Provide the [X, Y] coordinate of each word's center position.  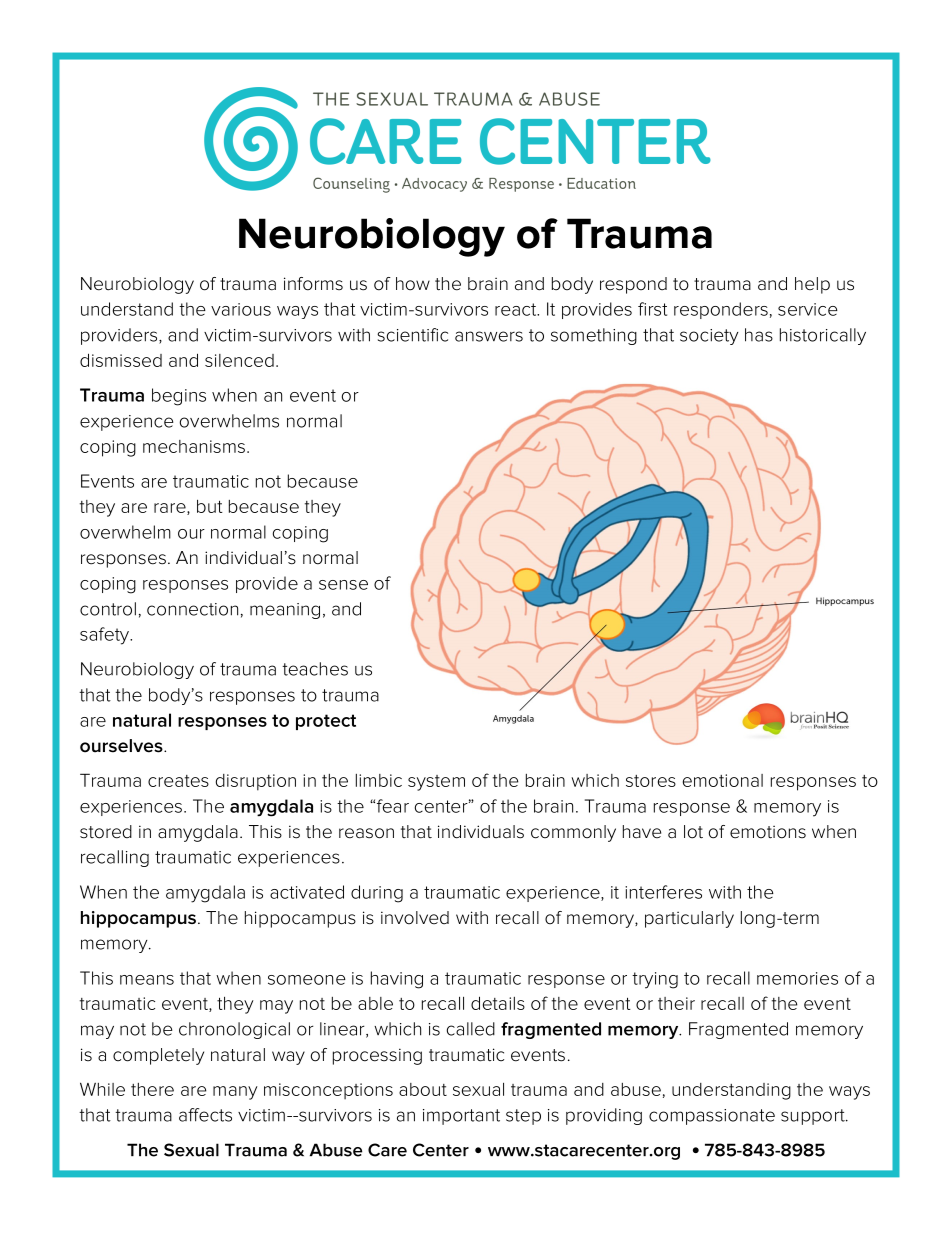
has [759, 335]
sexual [478, 1089]
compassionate [712, 1117]
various [241, 309]
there [152, 1089]
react [517, 309]
